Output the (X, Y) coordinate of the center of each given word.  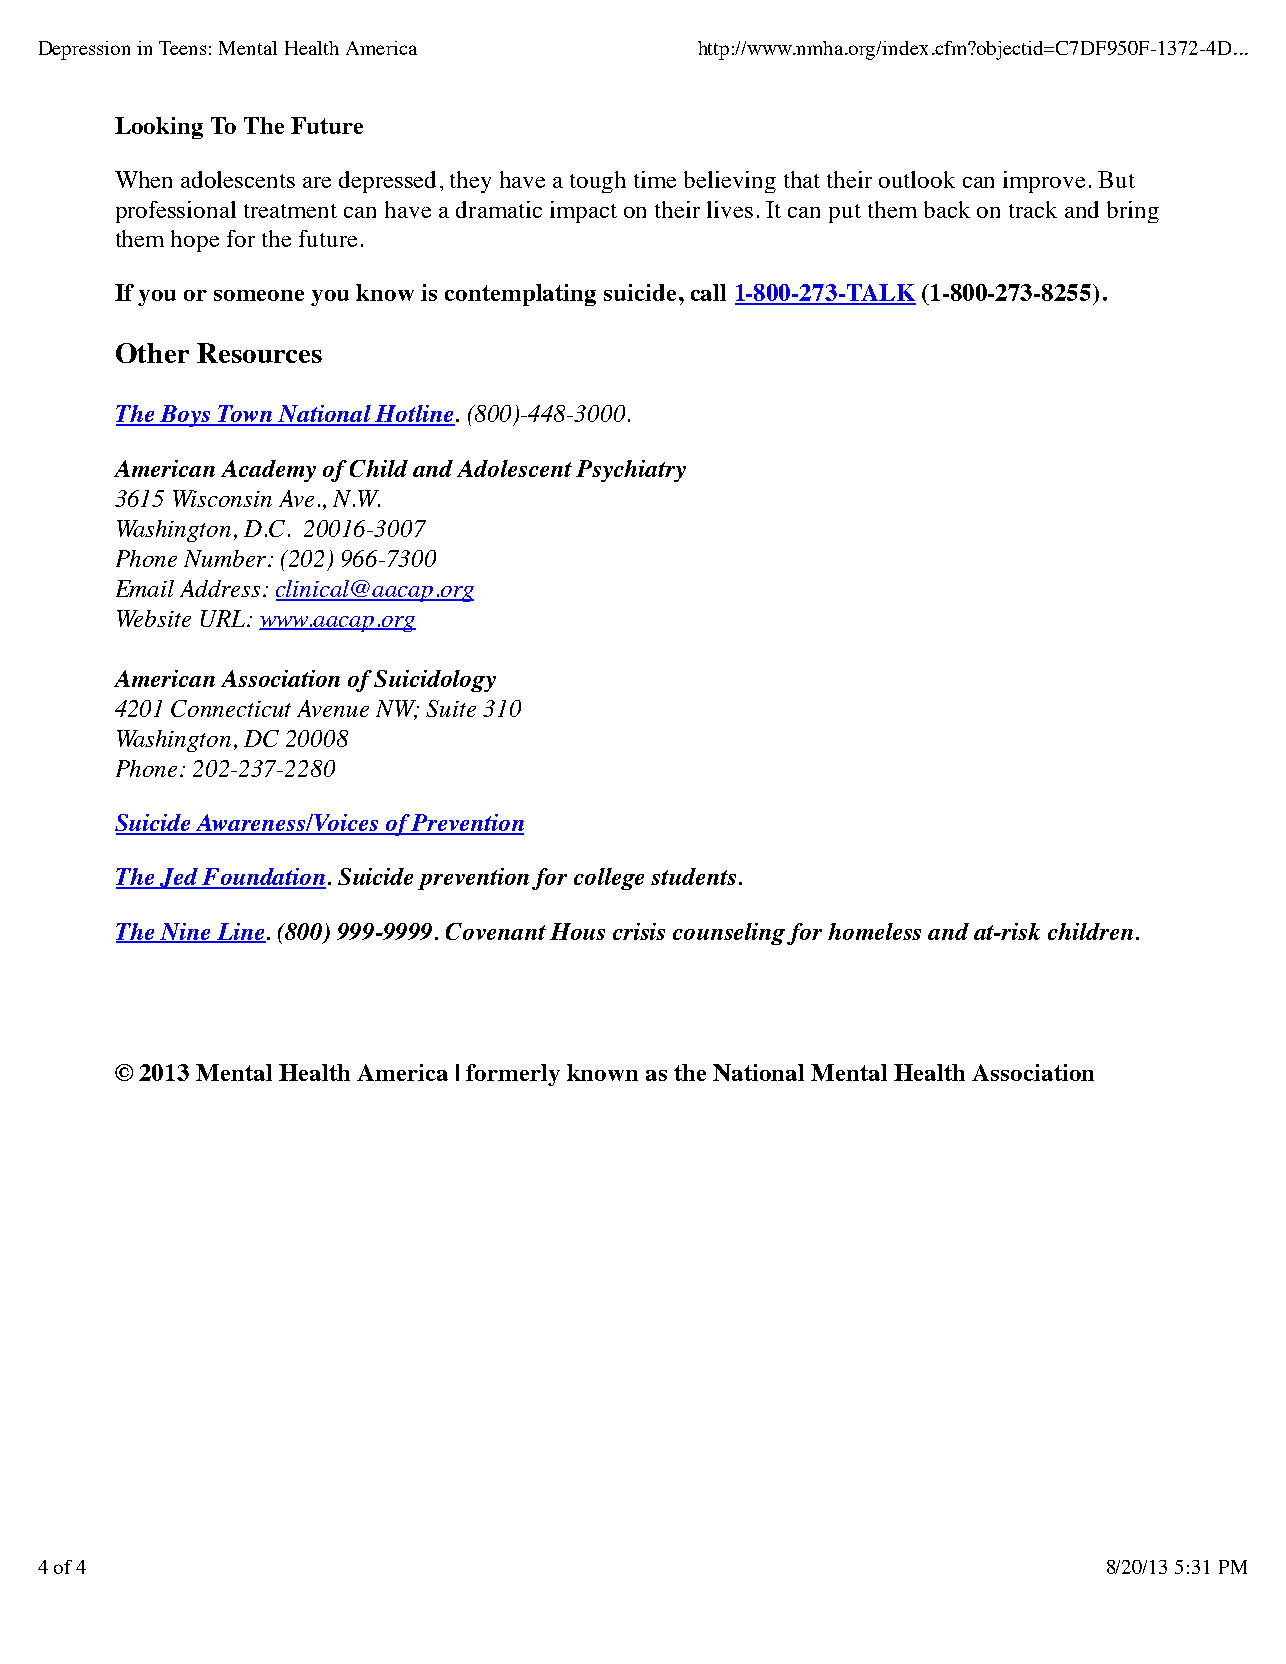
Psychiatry (631, 471)
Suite (451, 708)
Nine (185, 933)
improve (1044, 182)
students (693, 876)
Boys (186, 416)
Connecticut (231, 708)
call (708, 292)
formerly (513, 1075)
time (655, 179)
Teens (182, 48)
